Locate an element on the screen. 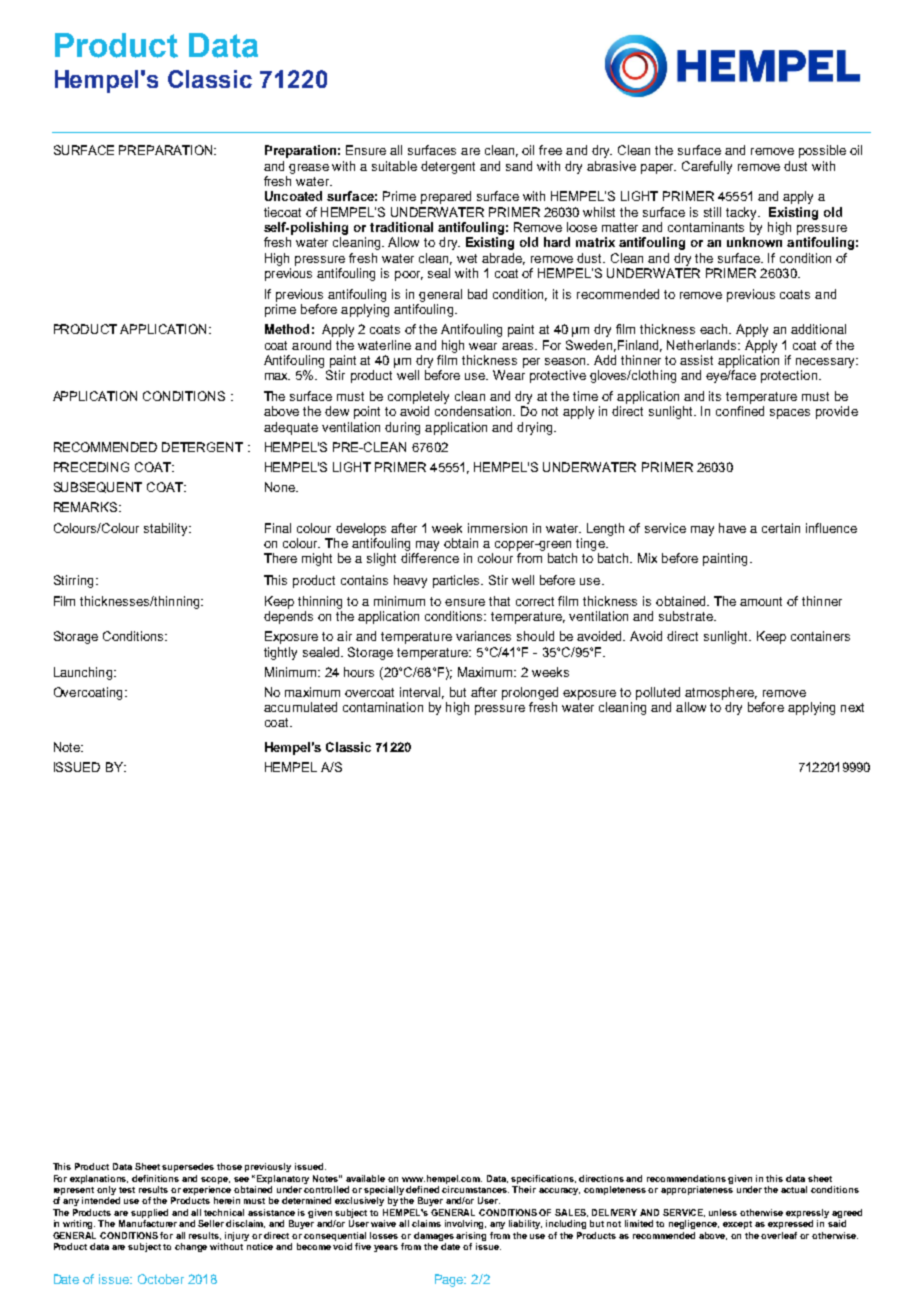  arising is located at coordinates (471, 1236).
